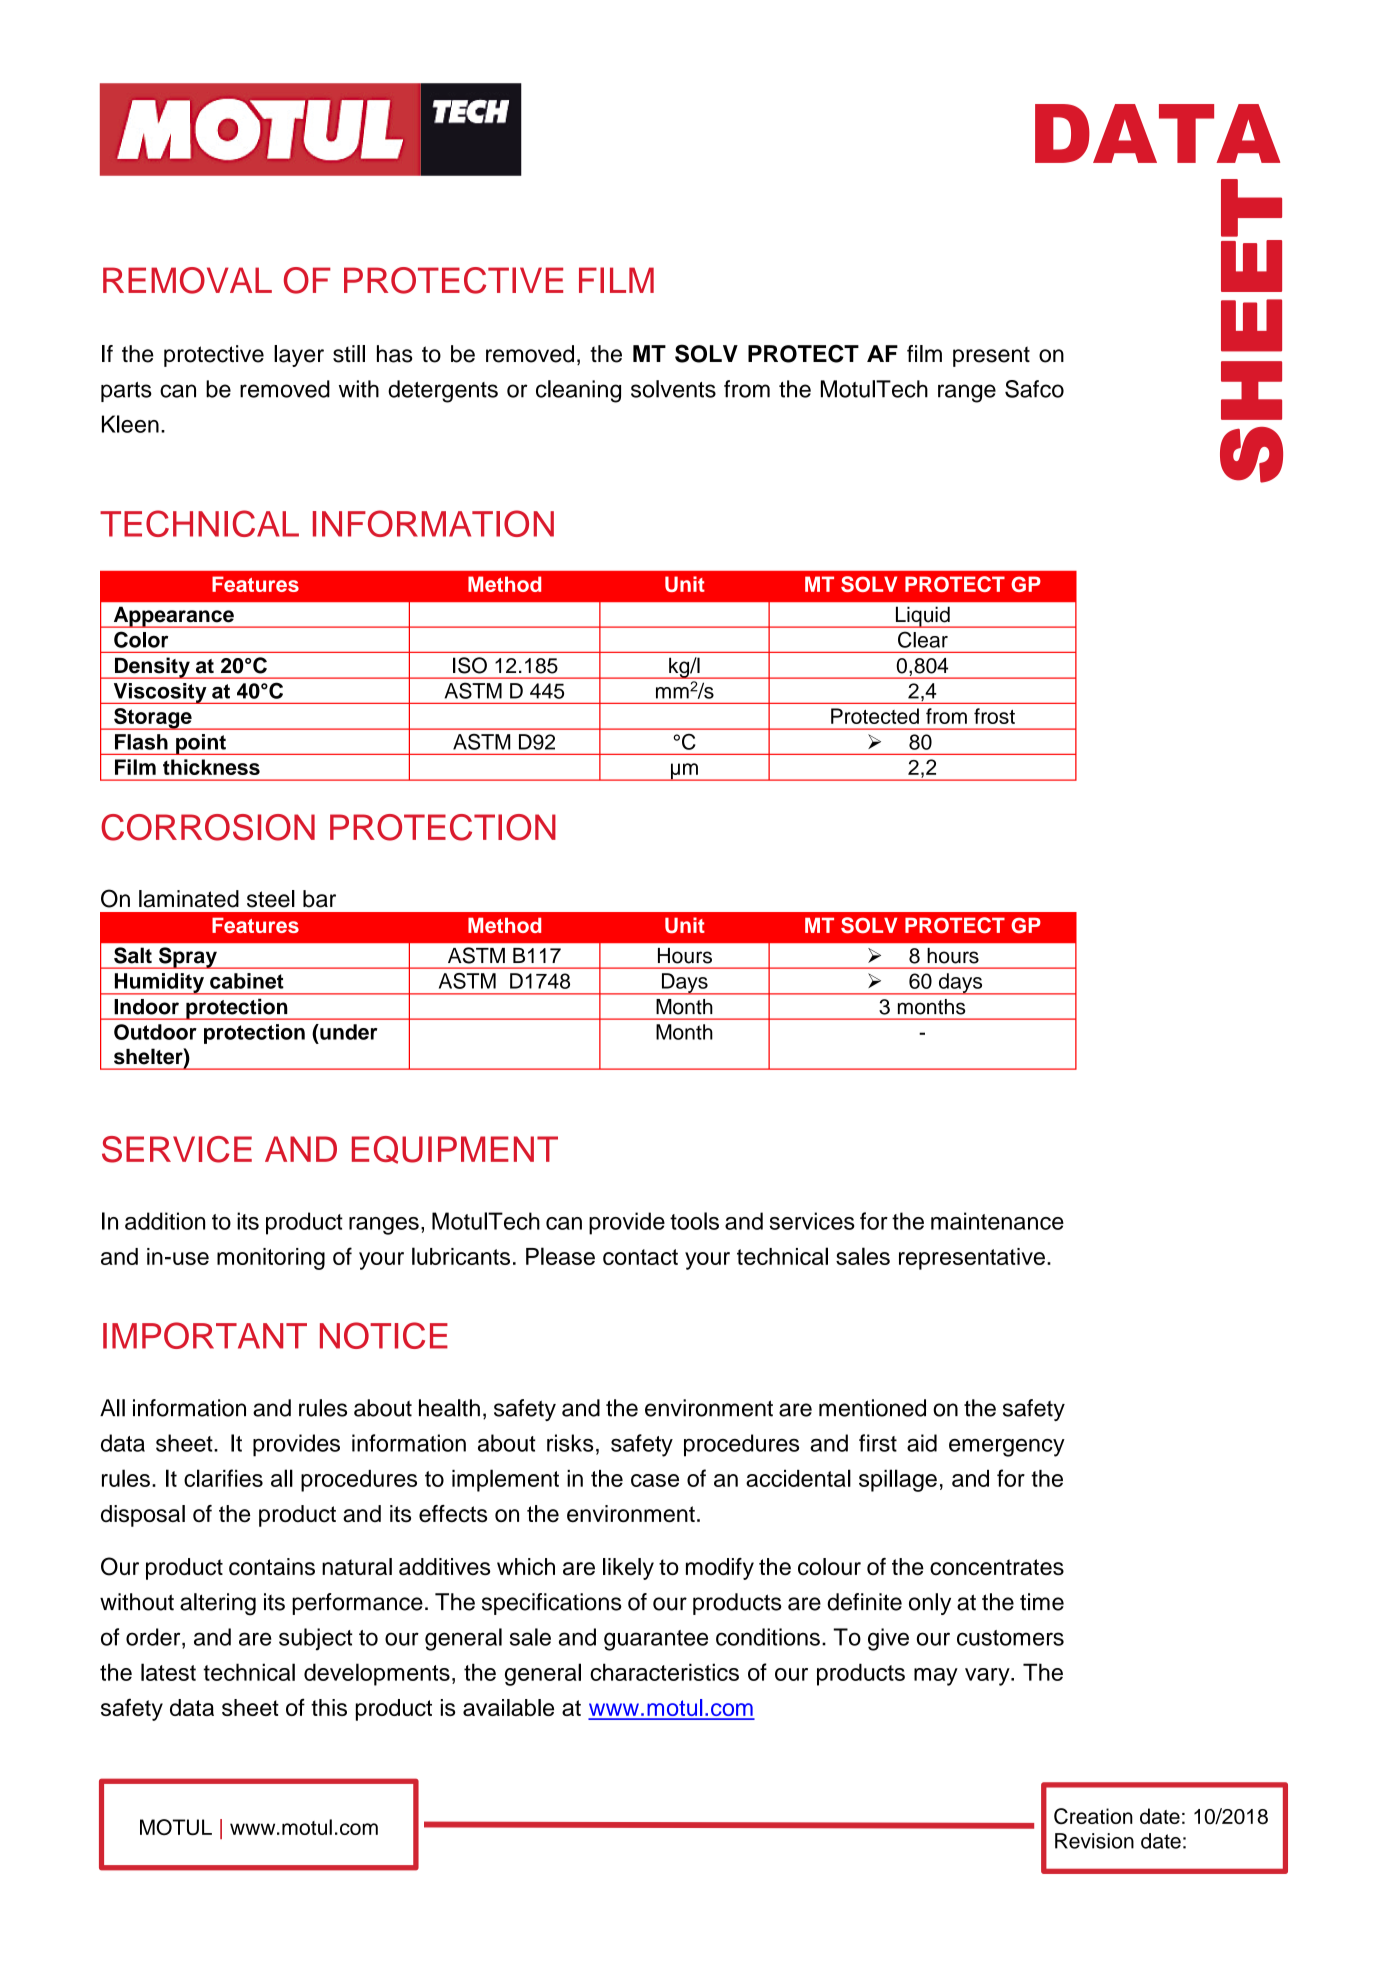 The image size is (1398, 1978). I want to click on Liquid, so click(922, 617).
